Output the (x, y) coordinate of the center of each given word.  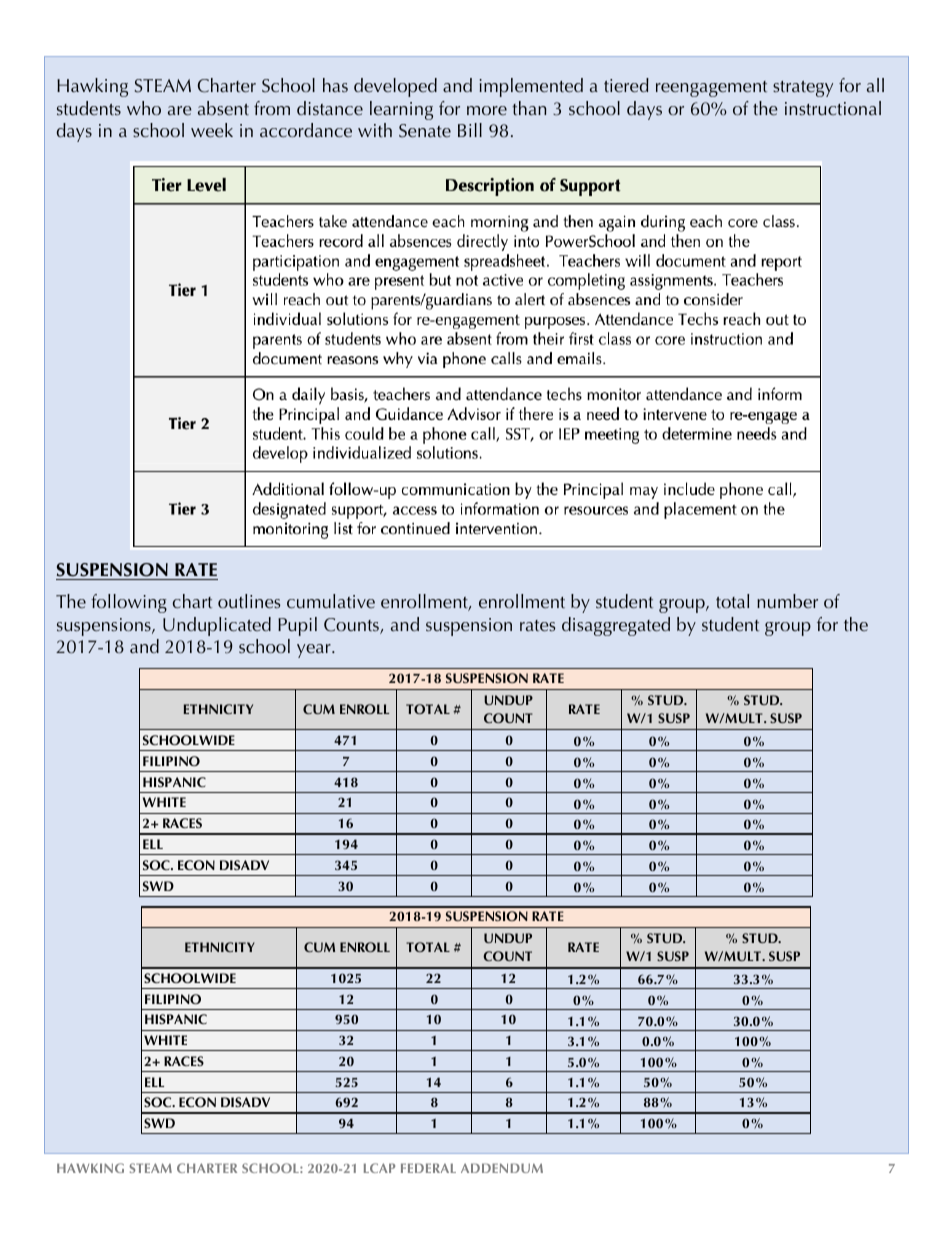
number (787, 601)
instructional (833, 108)
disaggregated (616, 626)
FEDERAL (428, 1168)
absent (223, 108)
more (487, 110)
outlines (249, 601)
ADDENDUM (502, 1168)
